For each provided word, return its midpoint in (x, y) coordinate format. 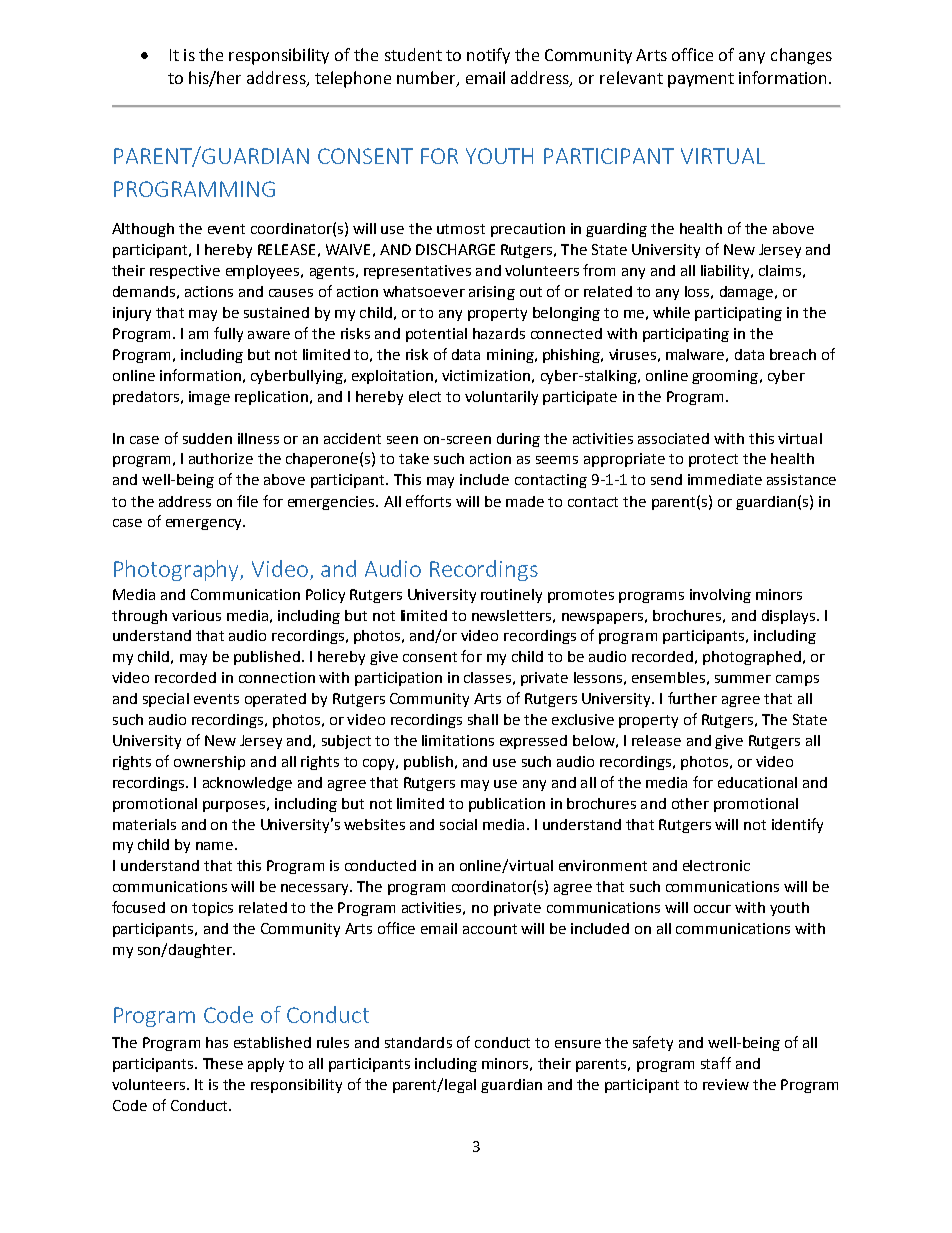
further (692, 698)
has (217, 1042)
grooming (725, 377)
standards (418, 1042)
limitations (458, 740)
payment (701, 80)
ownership (209, 763)
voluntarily (501, 398)
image (209, 398)
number (427, 78)
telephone (353, 79)
